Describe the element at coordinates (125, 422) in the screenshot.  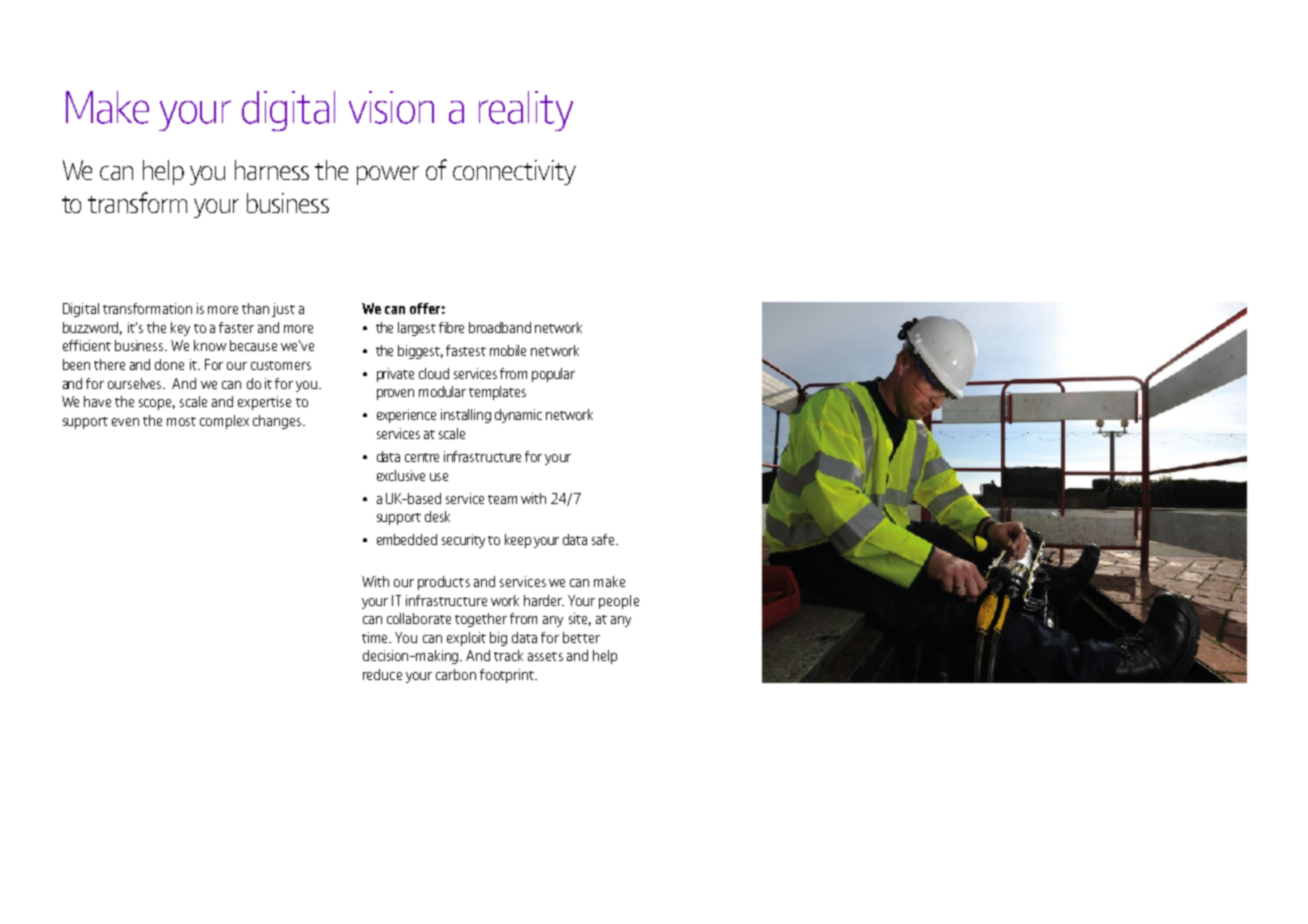
I see `even` at that location.
